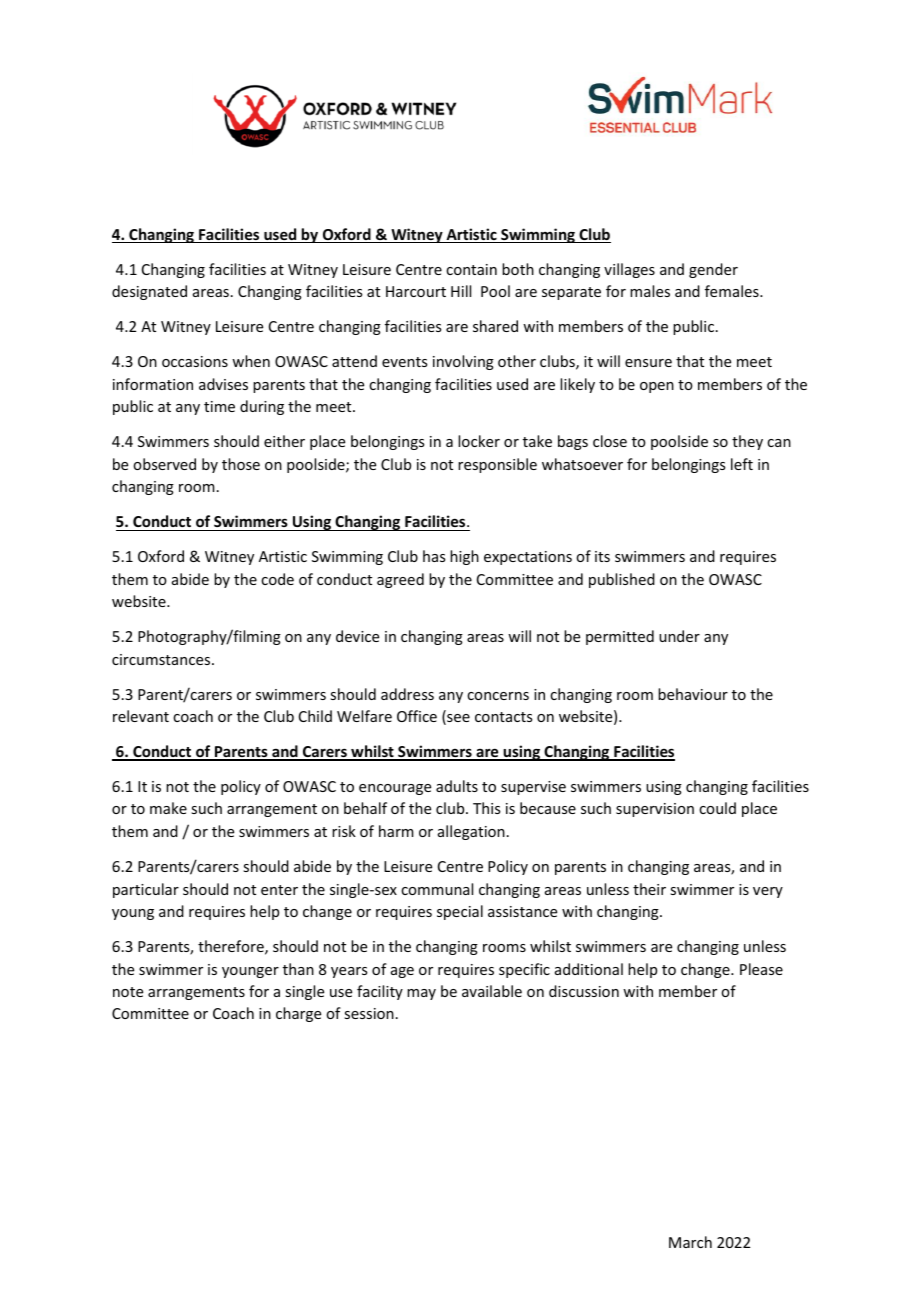 This document has height=1308, width=924. What do you see at coordinates (149, 292) in the document?
I see `designated` at bounding box center [149, 292].
